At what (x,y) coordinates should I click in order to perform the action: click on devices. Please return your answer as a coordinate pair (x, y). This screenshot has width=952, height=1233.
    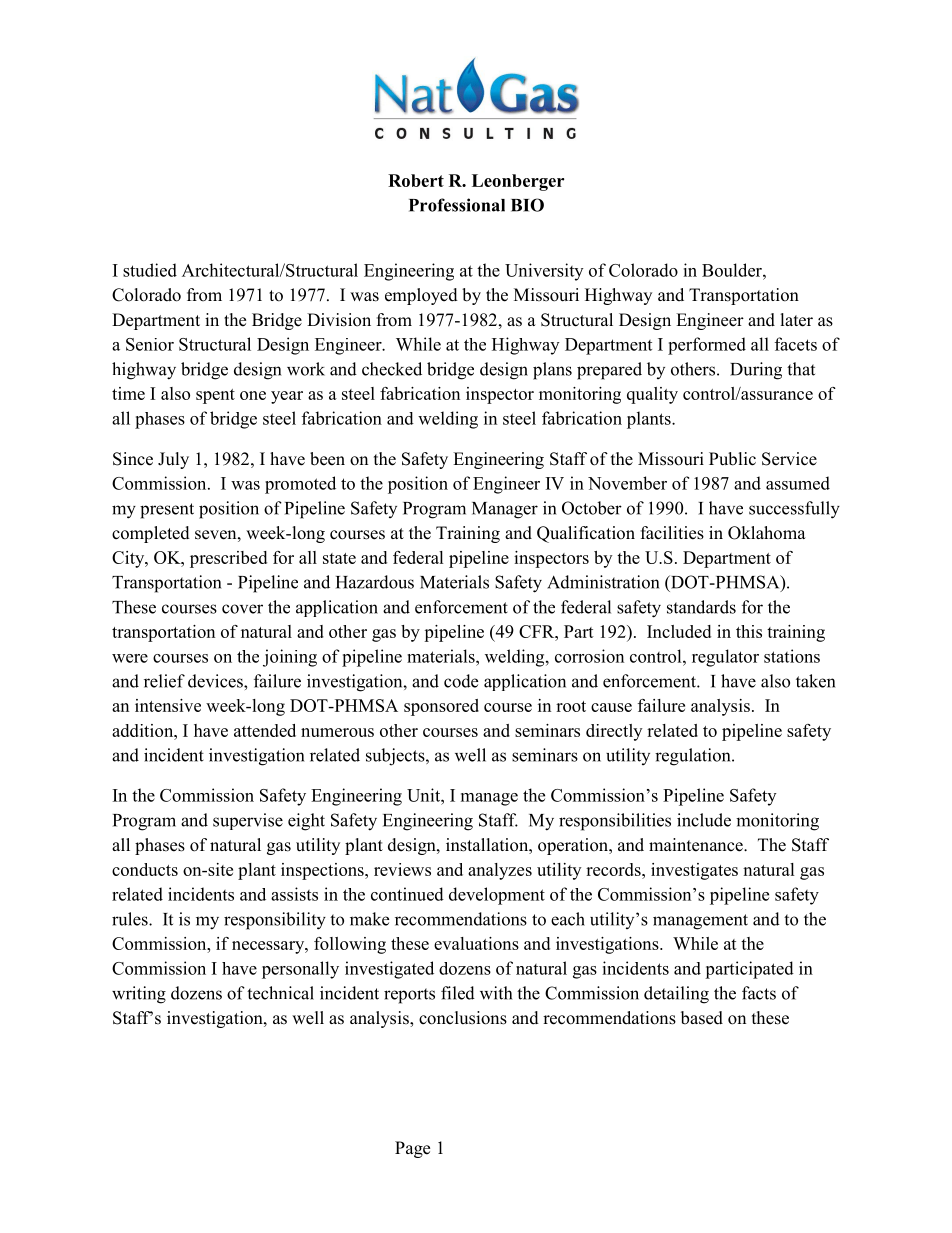
    Looking at the image, I should click on (216, 681).
